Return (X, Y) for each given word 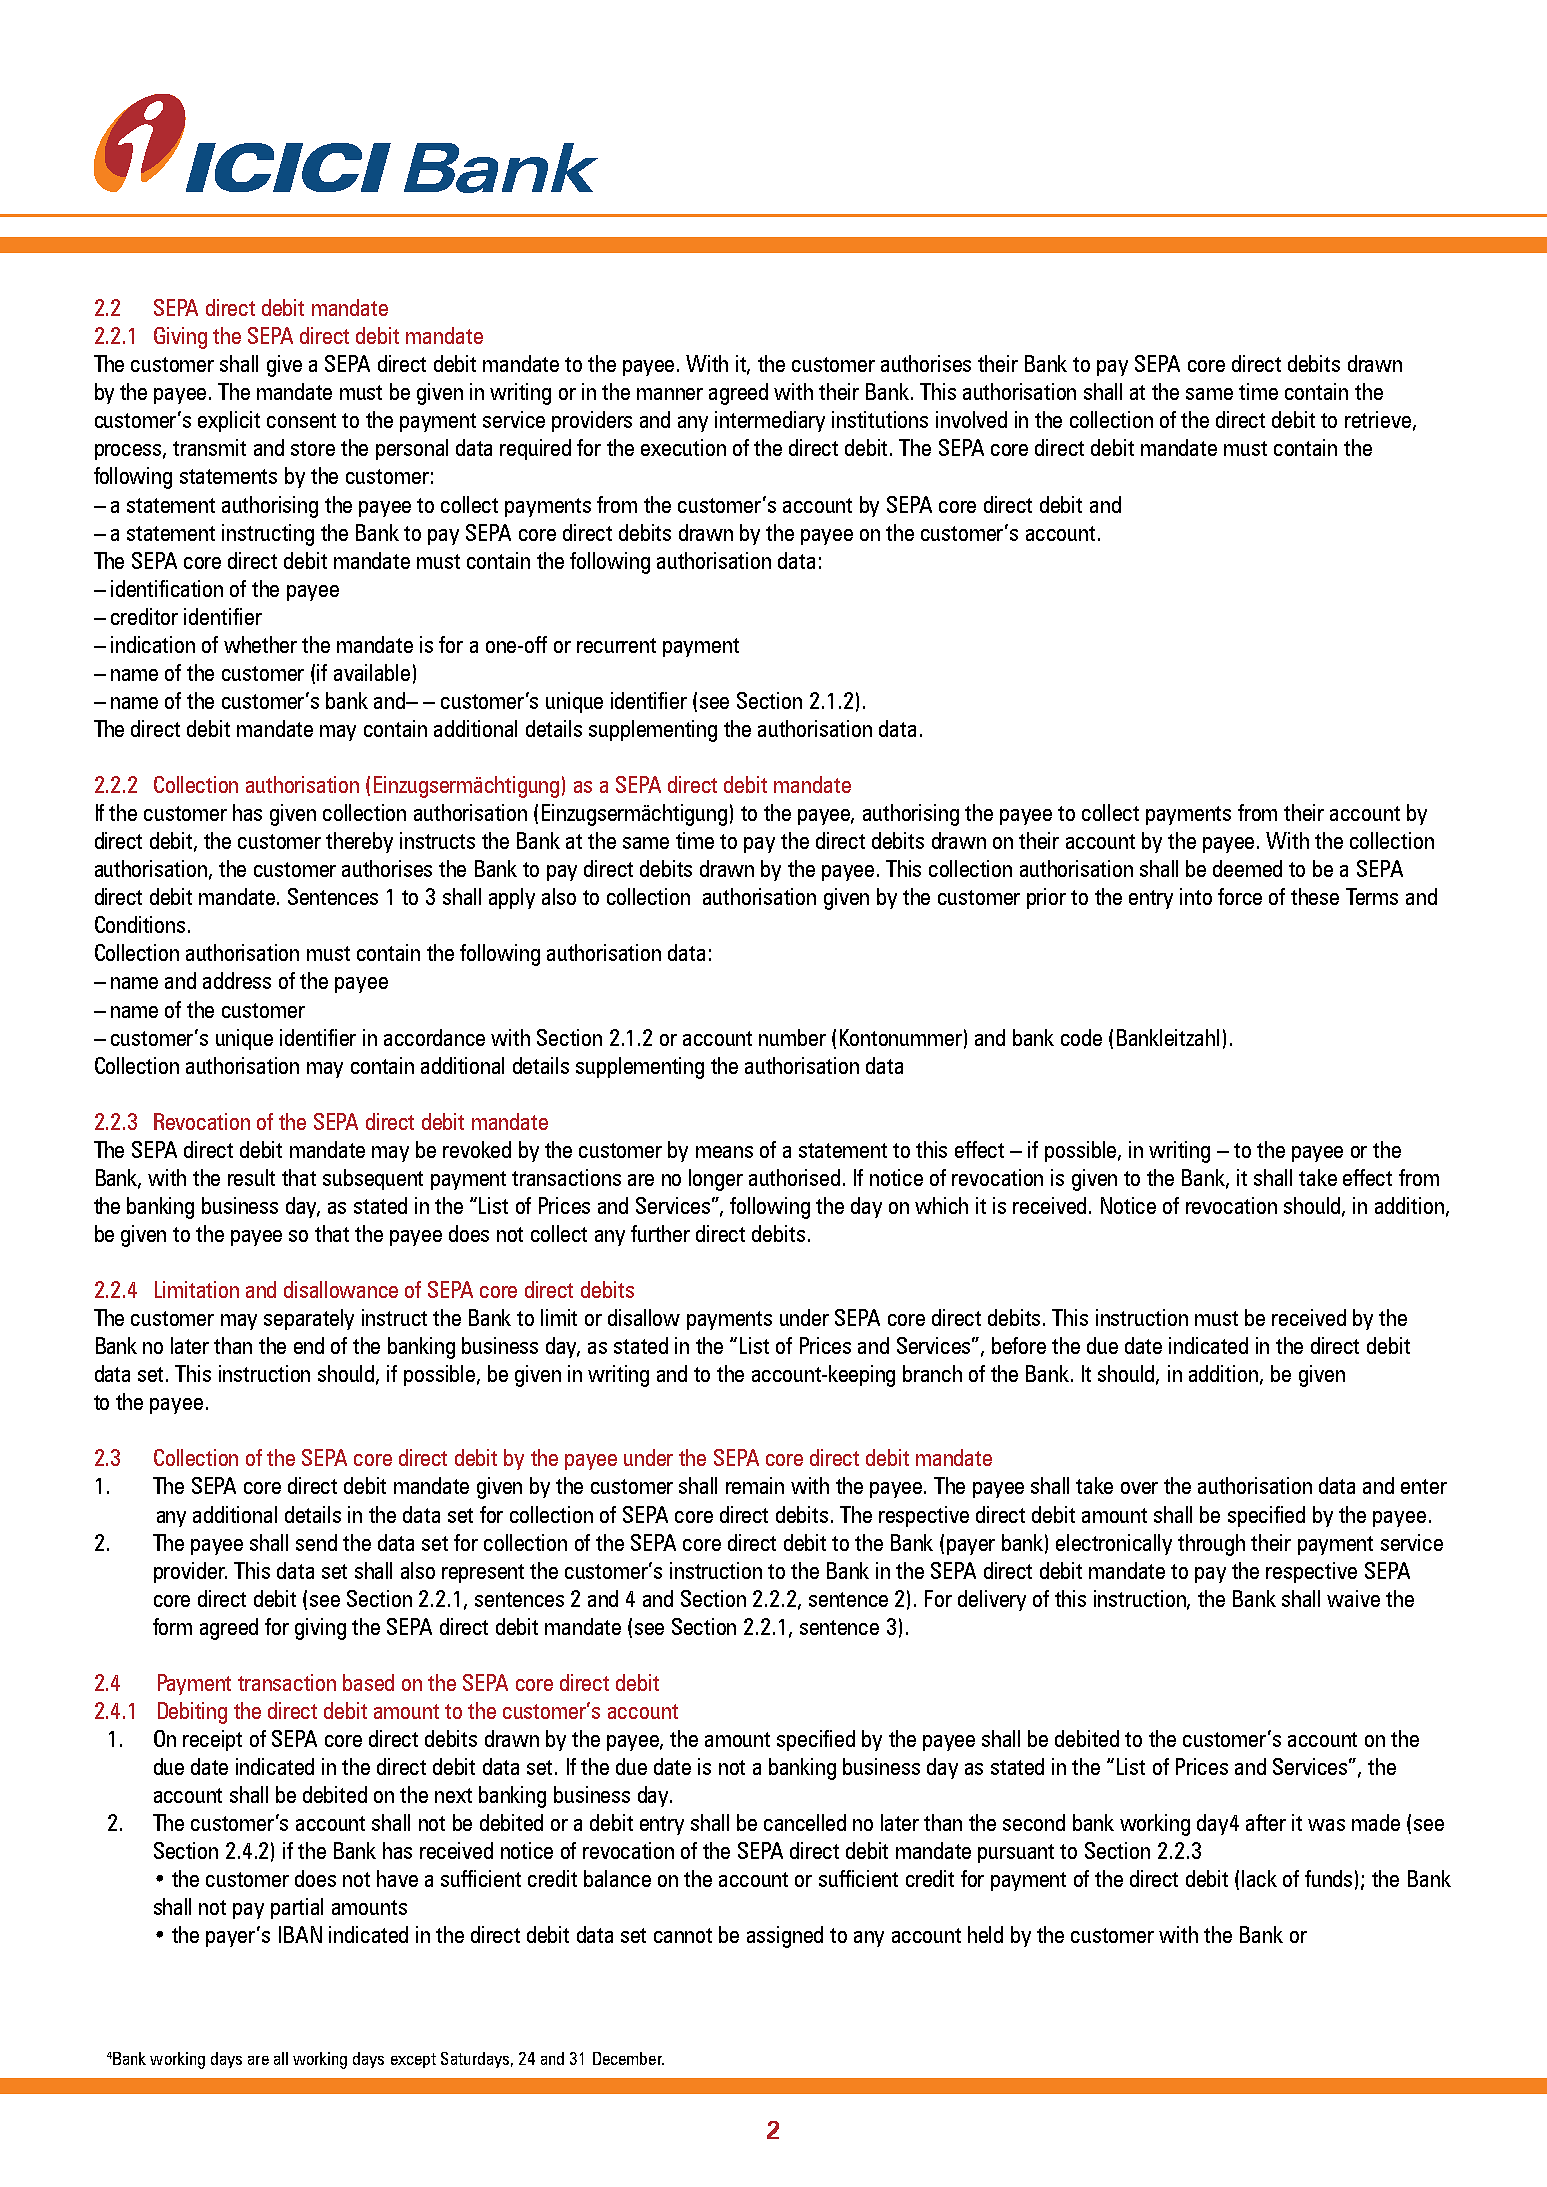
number (792, 1037)
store (313, 448)
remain (755, 1485)
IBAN (300, 1934)
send (316, 1542)
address (237, 980)
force (1240, 896)
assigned (785, 1937)
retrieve (1378, 419)
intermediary (770, 421)
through (1211, 1545)
